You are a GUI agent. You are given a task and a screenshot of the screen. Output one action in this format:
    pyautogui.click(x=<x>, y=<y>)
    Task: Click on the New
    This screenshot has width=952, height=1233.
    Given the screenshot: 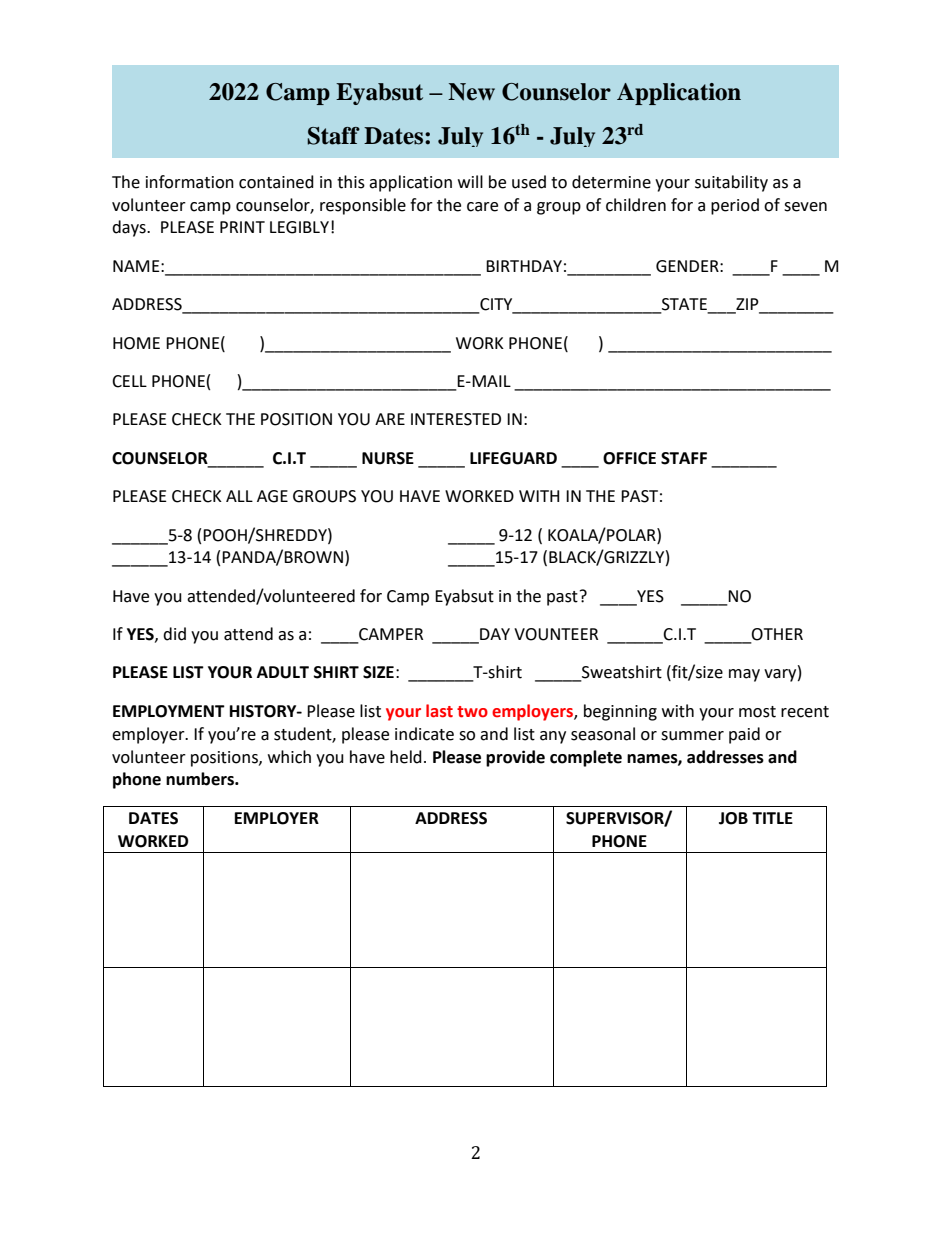 What is the action you would take?
    pyautogui.click(x=471, y=92)
